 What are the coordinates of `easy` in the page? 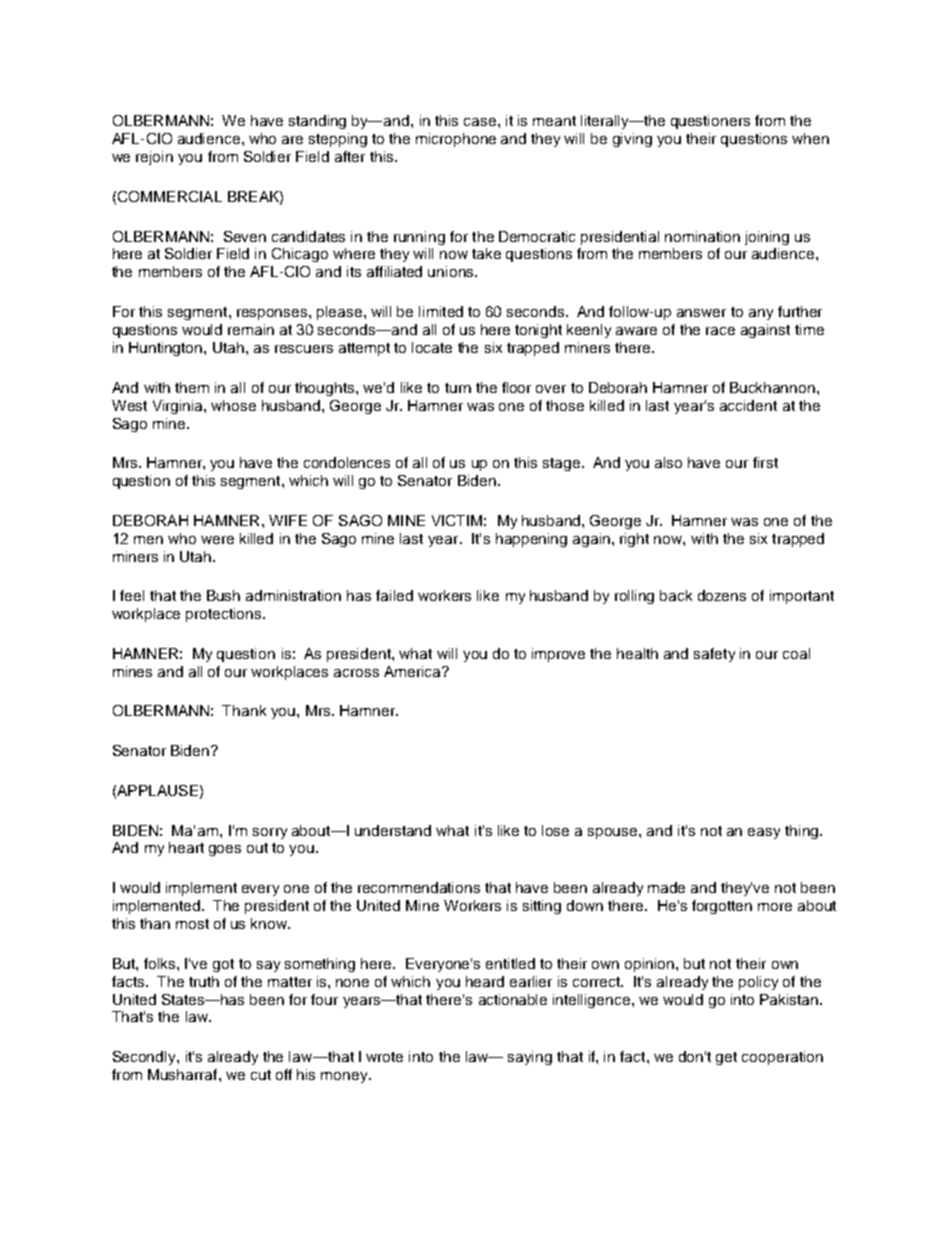 It's located at (764, 833).
